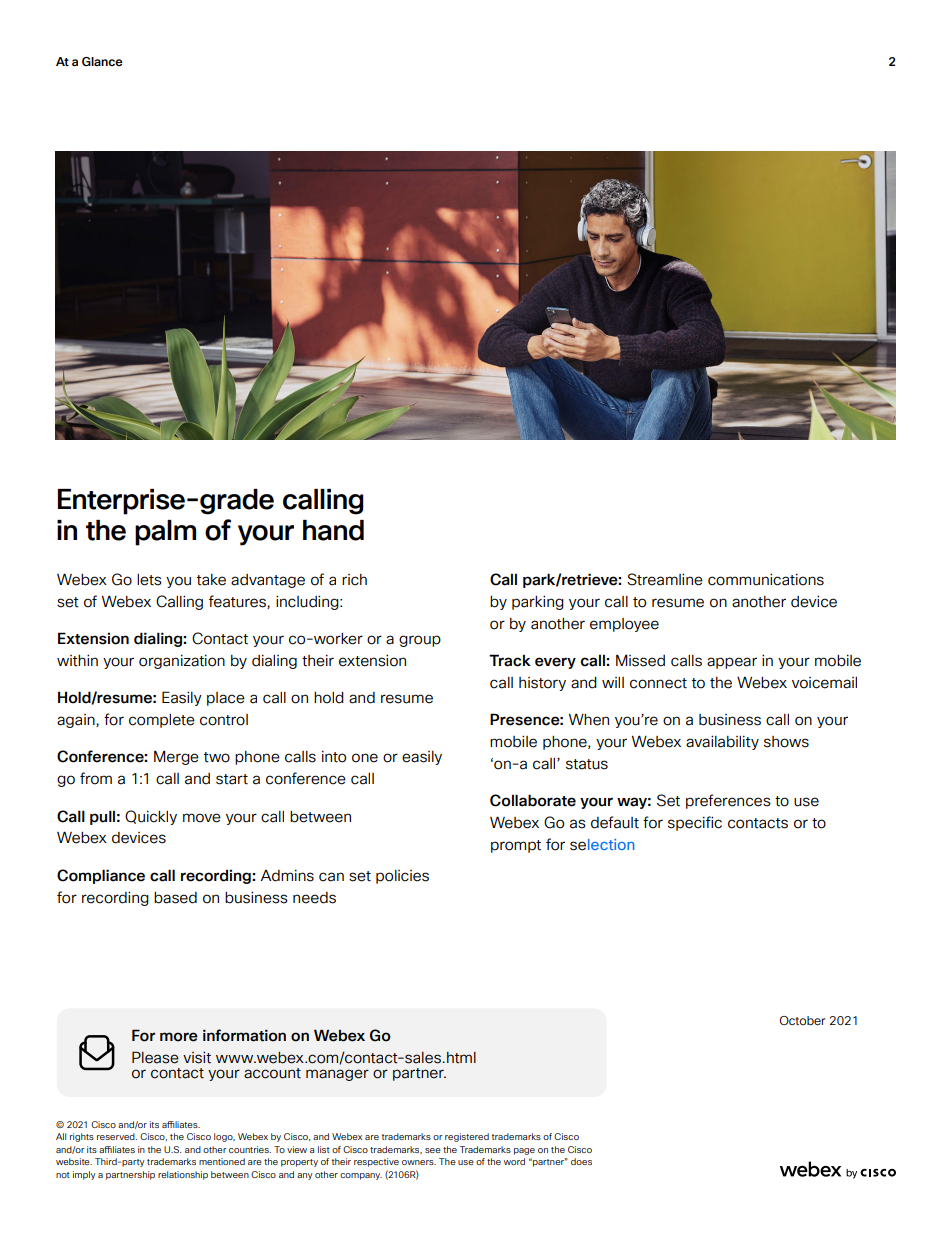 This screenshot has height=1233, width=952. I want to click on relationship, so click(183, 1175).
